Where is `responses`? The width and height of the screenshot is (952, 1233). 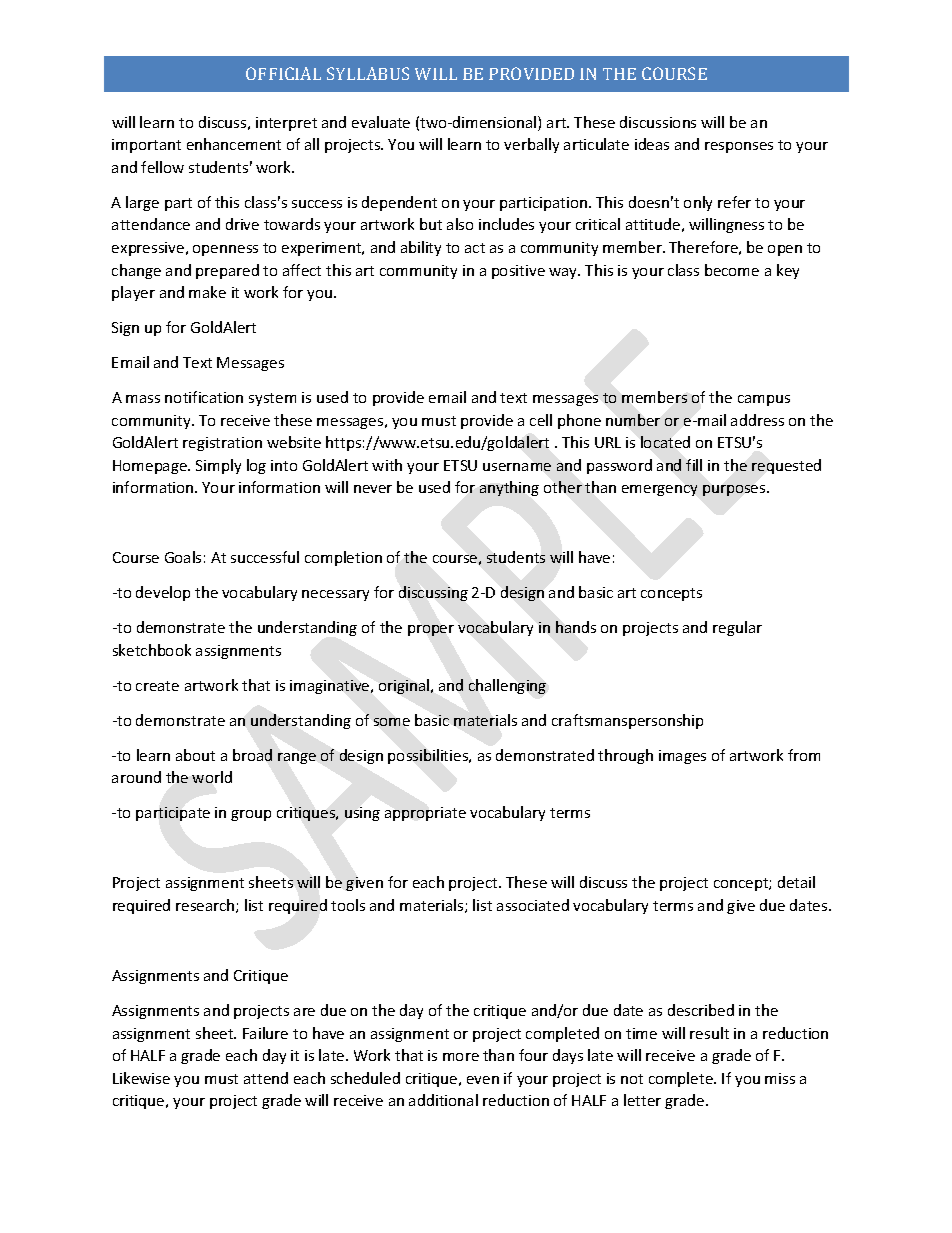 responses is located at coordinates (739, 147).
